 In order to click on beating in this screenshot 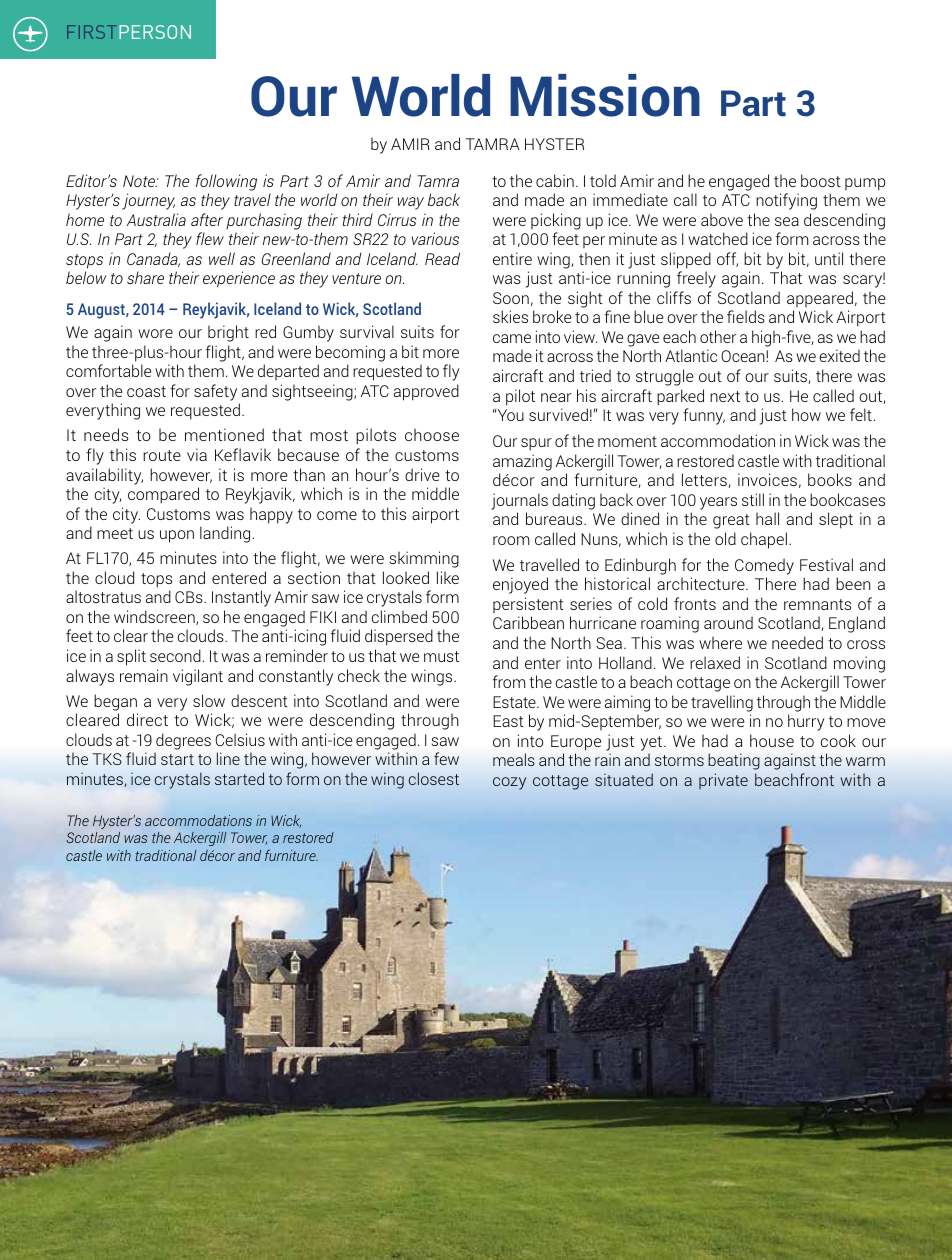, I will do `click(734, 761)`.
